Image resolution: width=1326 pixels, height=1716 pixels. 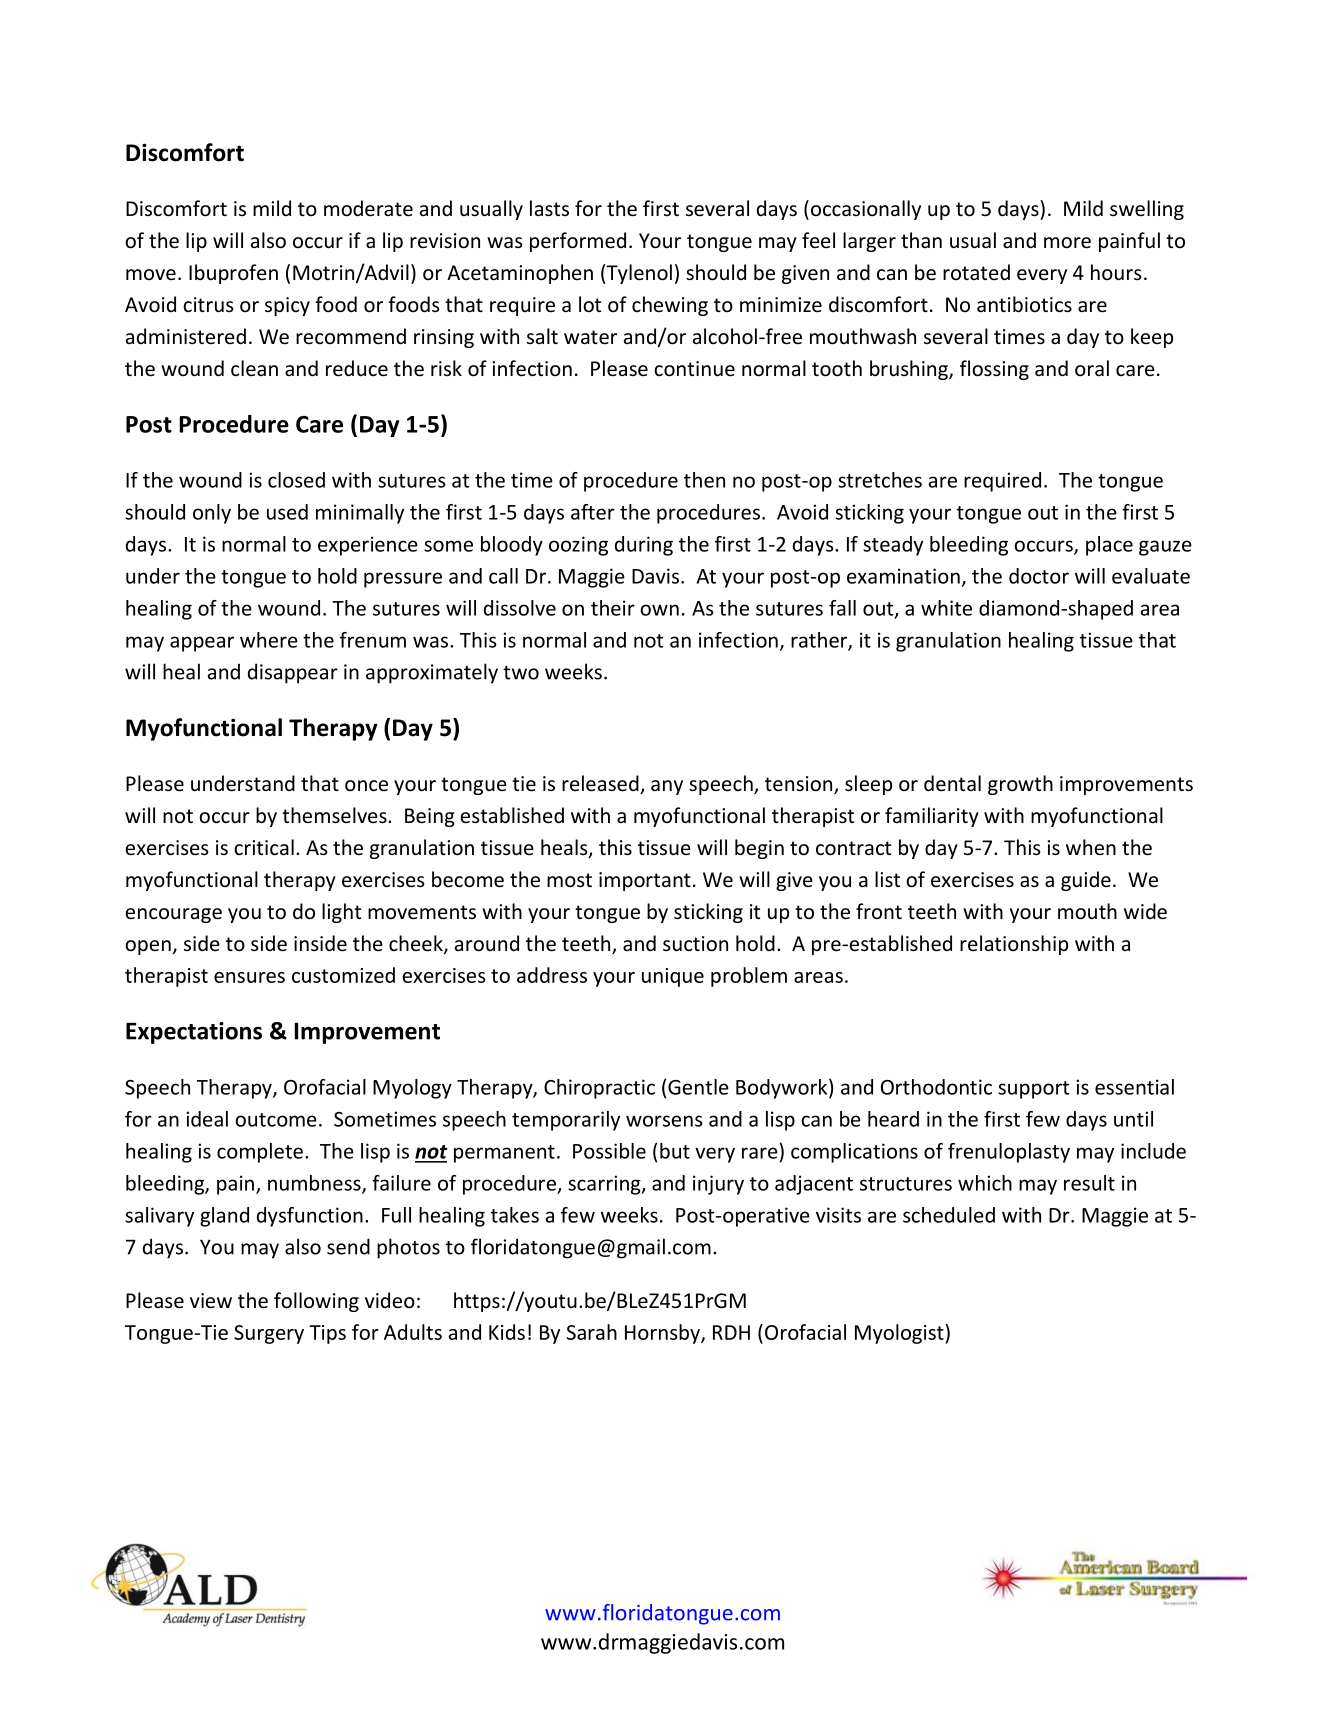 I want to click on after, so click(x=593, y=512).
